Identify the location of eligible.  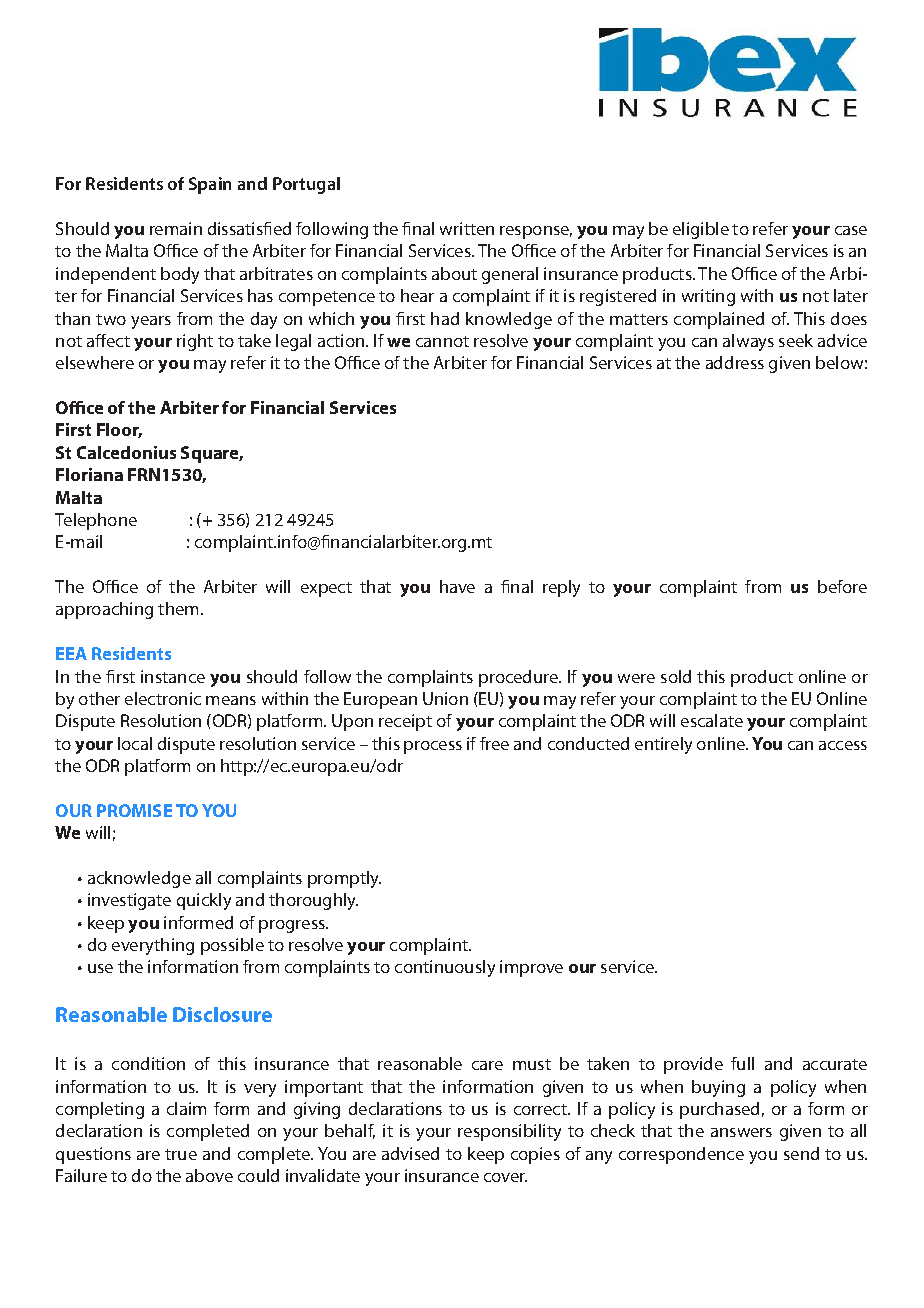
(701, 230).
